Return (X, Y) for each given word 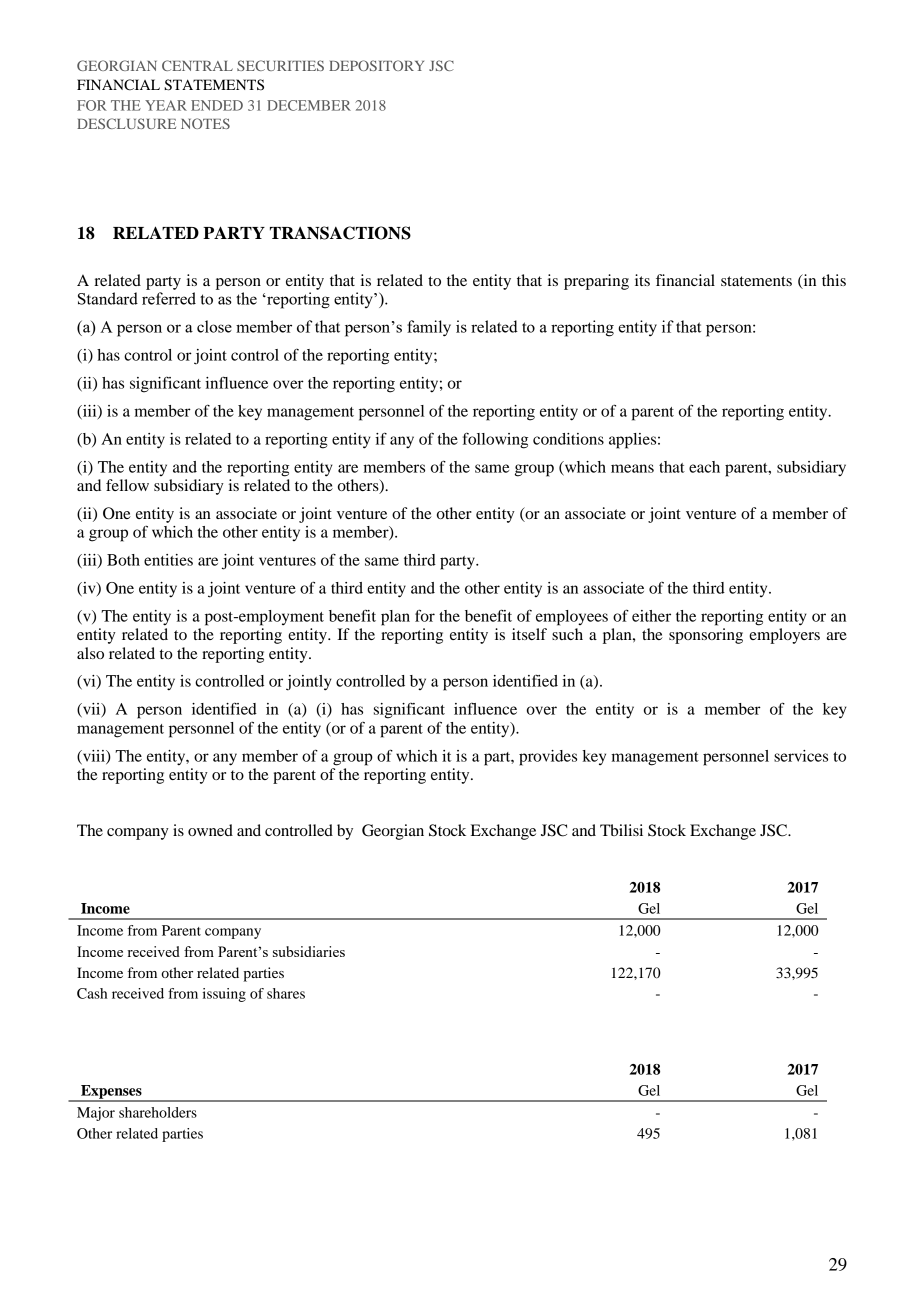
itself (529, 634)
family (429, 328)
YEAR (166, 105)
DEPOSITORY (376, 65)
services (801, 756)
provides (548, 758)
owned (210, 830)
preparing (596, 282)
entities (168, 560)
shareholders (158, 1112)
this (834, 280)
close (214, 326)
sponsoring (706, 636)
